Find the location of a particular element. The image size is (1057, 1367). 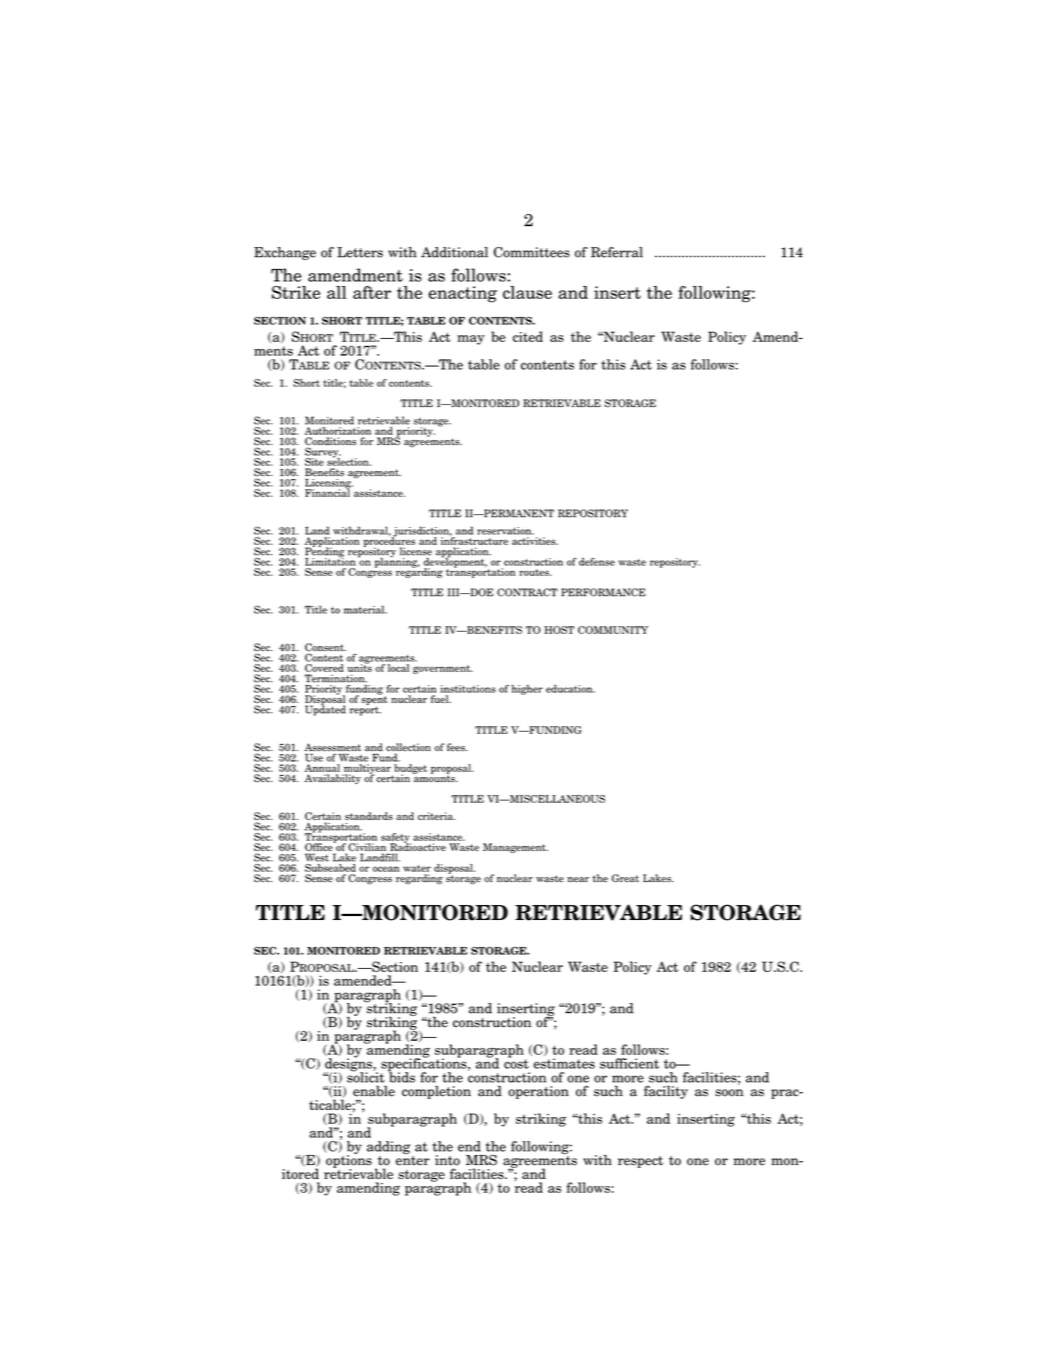

clause is located at coordinates (527, 292).
